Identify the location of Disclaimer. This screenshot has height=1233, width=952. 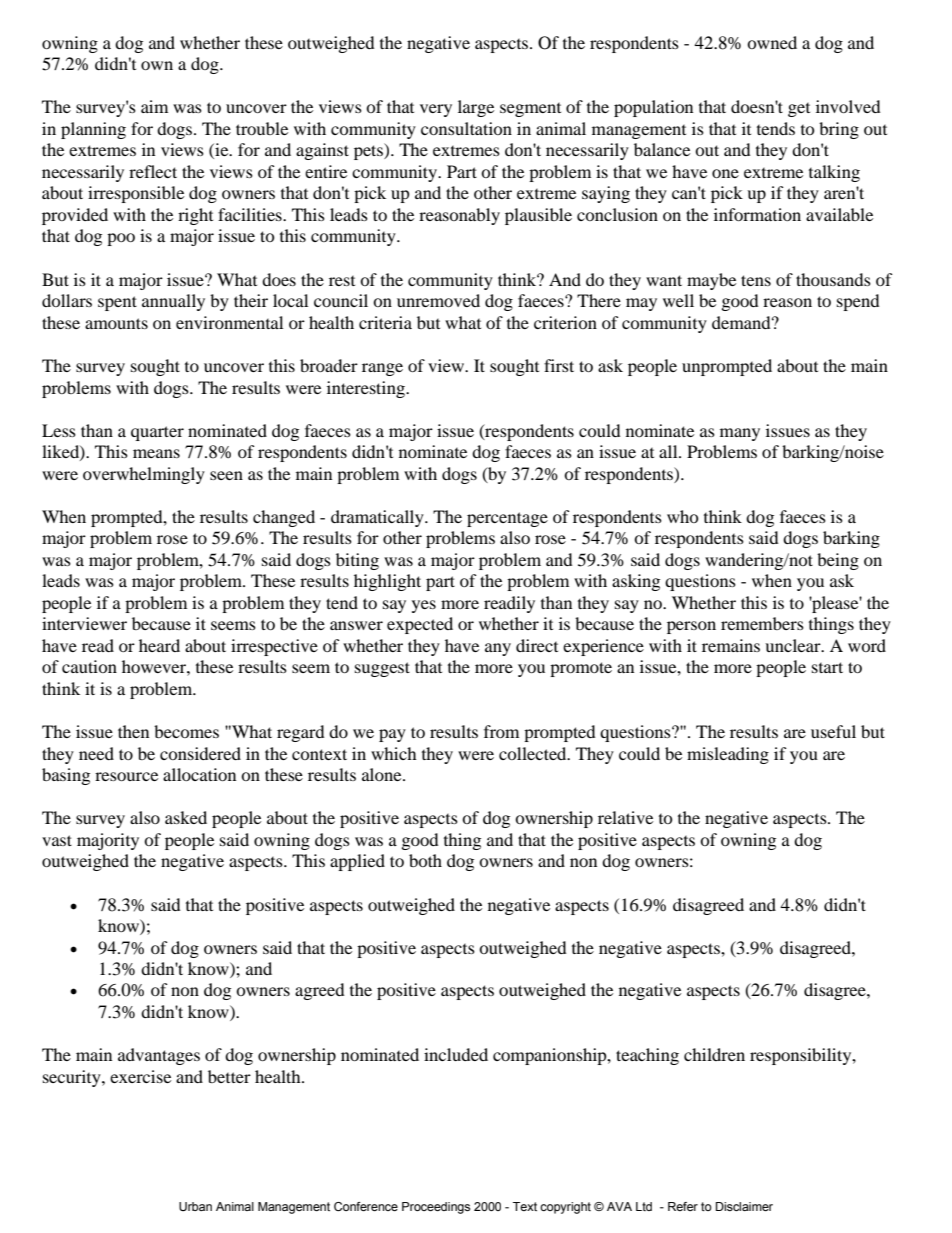
(744, 1206).
